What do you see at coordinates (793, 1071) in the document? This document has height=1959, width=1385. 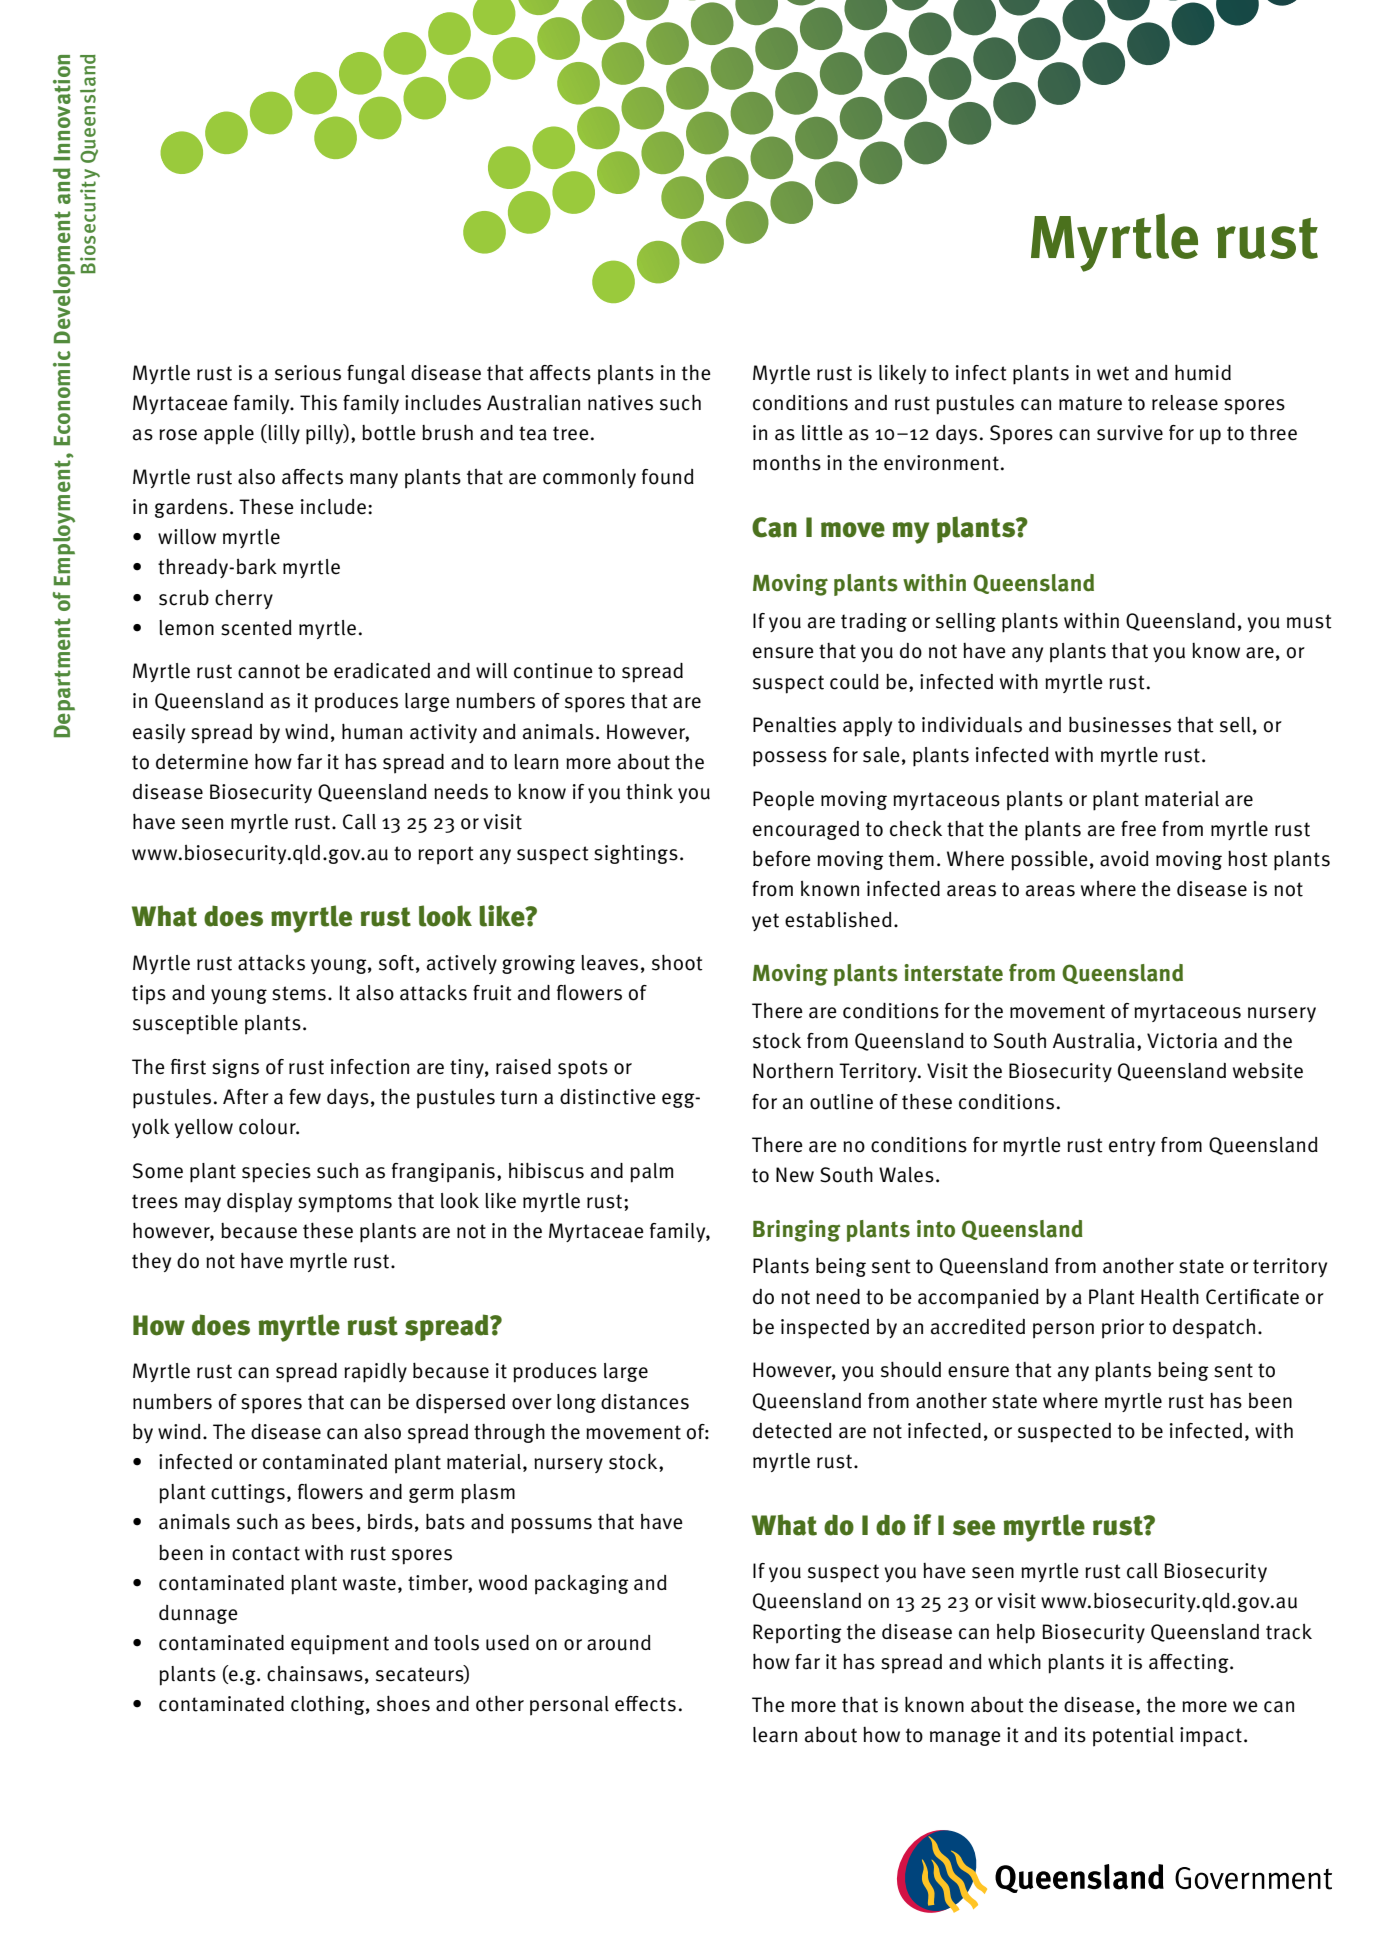 I see `Northern` at bounding box center [793, 1071].
